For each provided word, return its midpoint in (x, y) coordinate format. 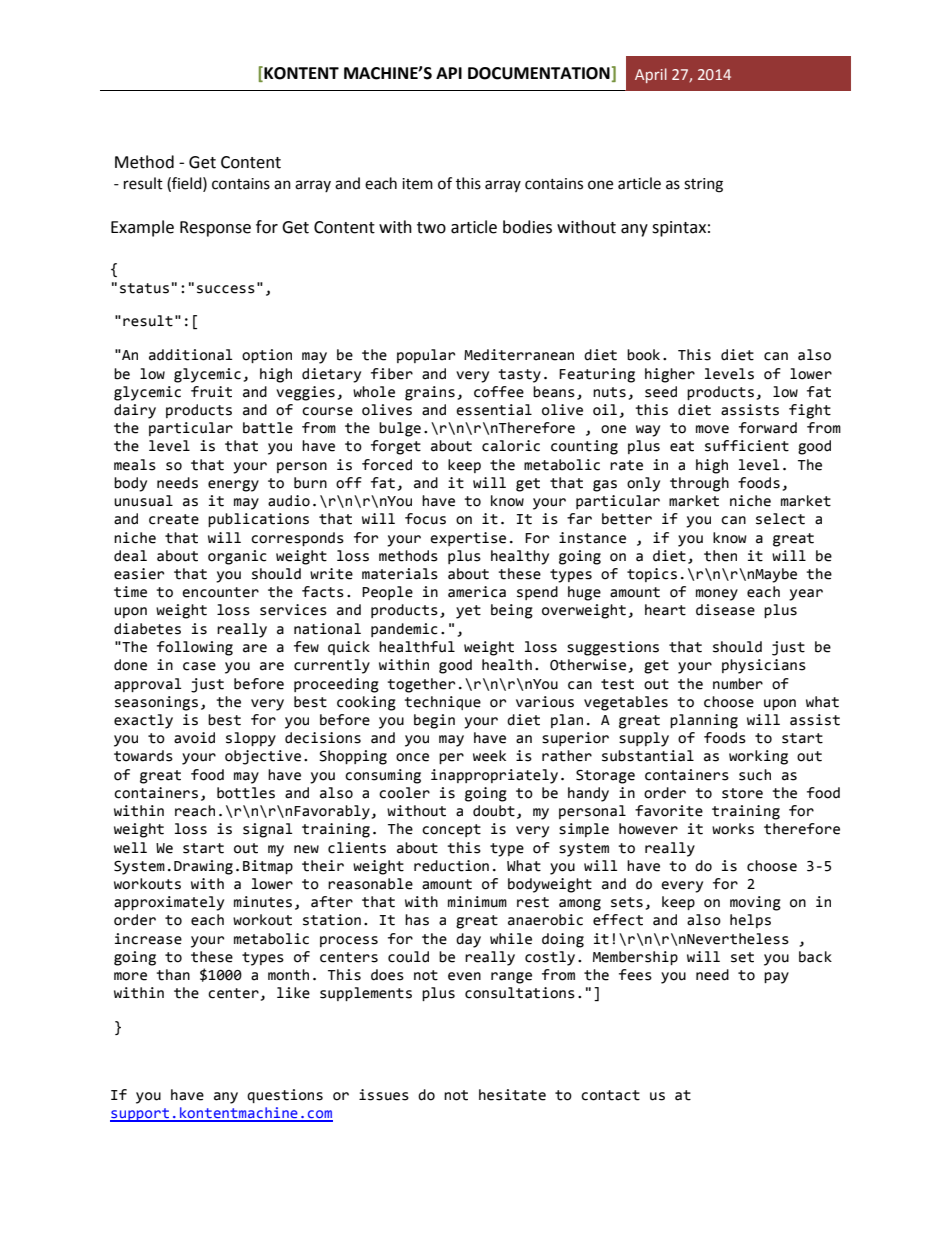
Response (215, 229)
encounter (220, 592)
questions (285, 1096)
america (477, 592)
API (449, 73)
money (717, 595)
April (651, 75)
